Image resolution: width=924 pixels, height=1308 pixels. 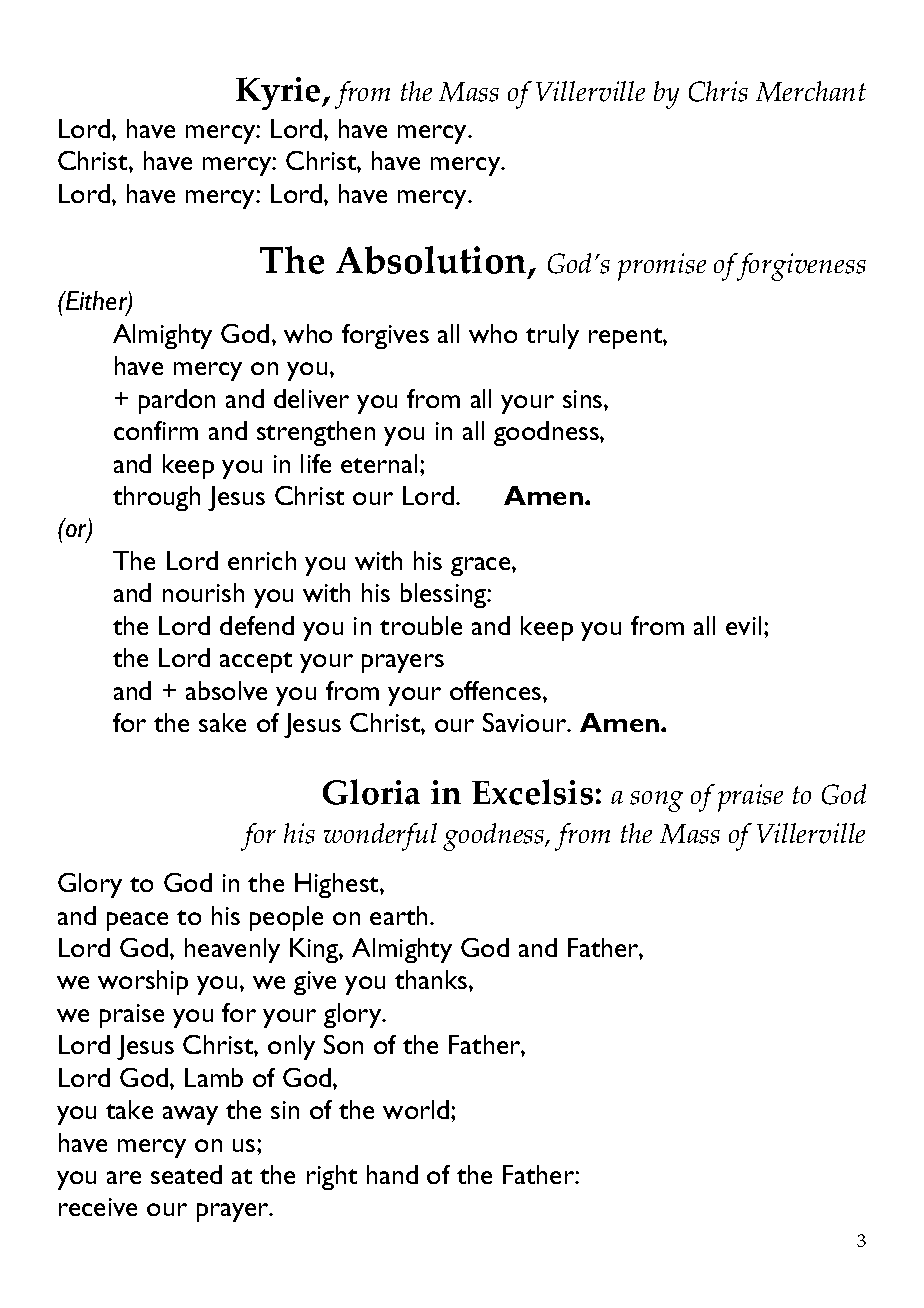 I want to click on wonderful, so click(x=380, y=837).
